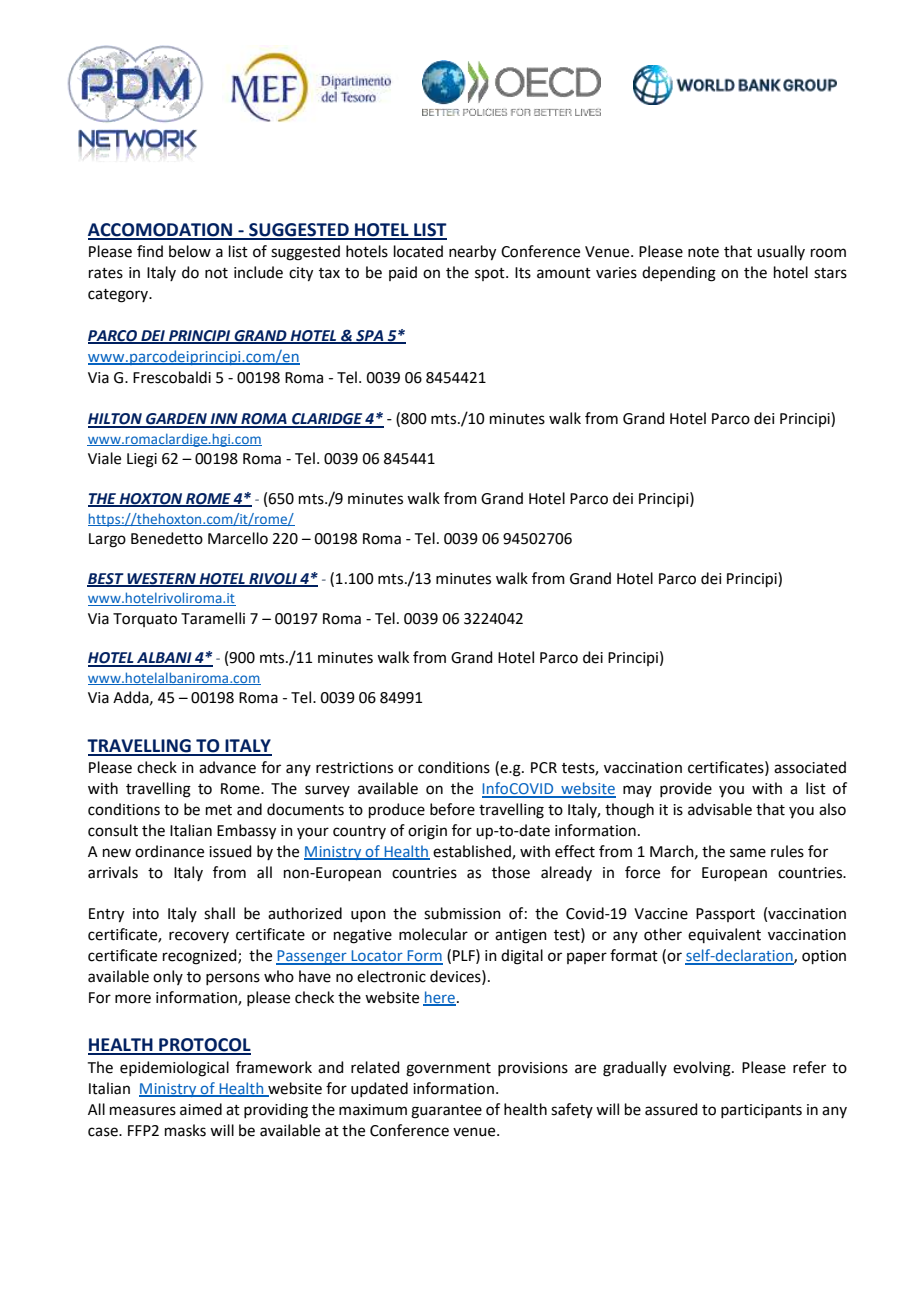 The image size is (924, 1308). I want to click on SPA, so click(370, 336).
